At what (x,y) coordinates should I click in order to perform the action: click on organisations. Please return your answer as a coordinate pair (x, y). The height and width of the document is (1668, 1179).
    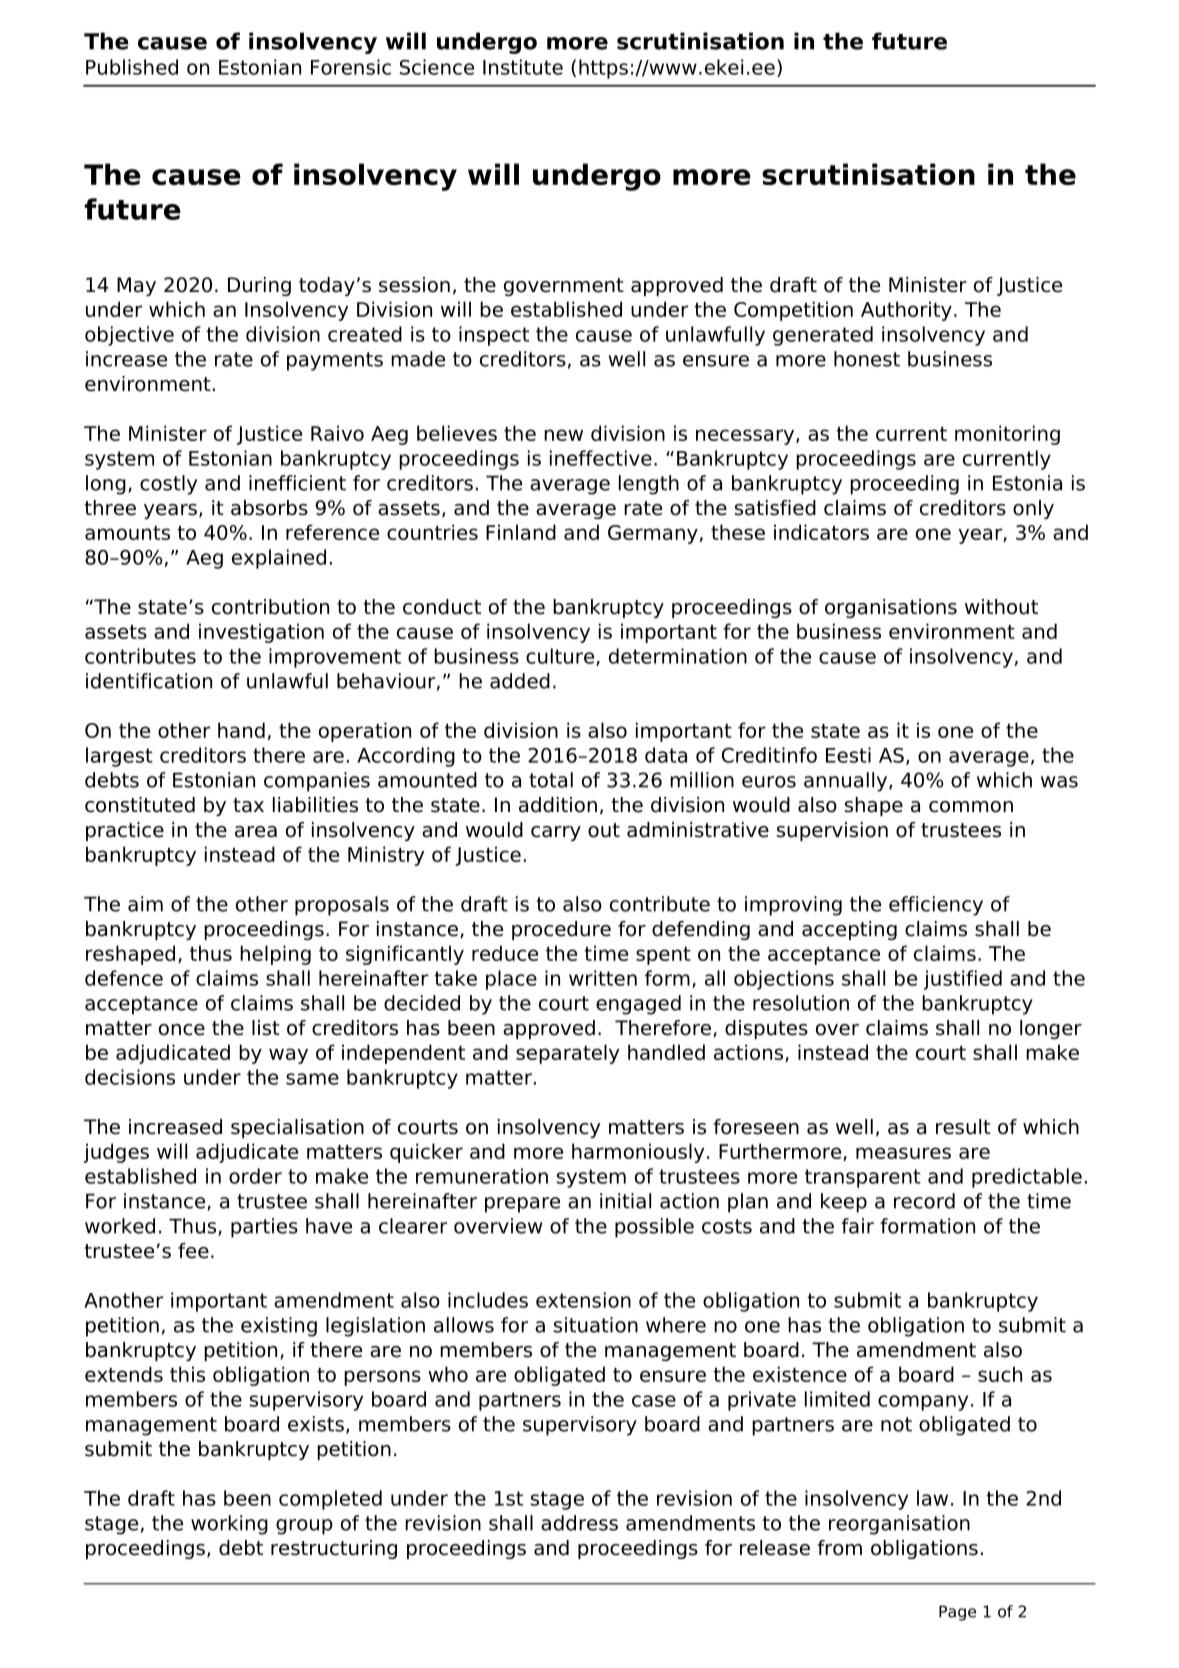
    Looking at the image, I should click on (891, 608).
